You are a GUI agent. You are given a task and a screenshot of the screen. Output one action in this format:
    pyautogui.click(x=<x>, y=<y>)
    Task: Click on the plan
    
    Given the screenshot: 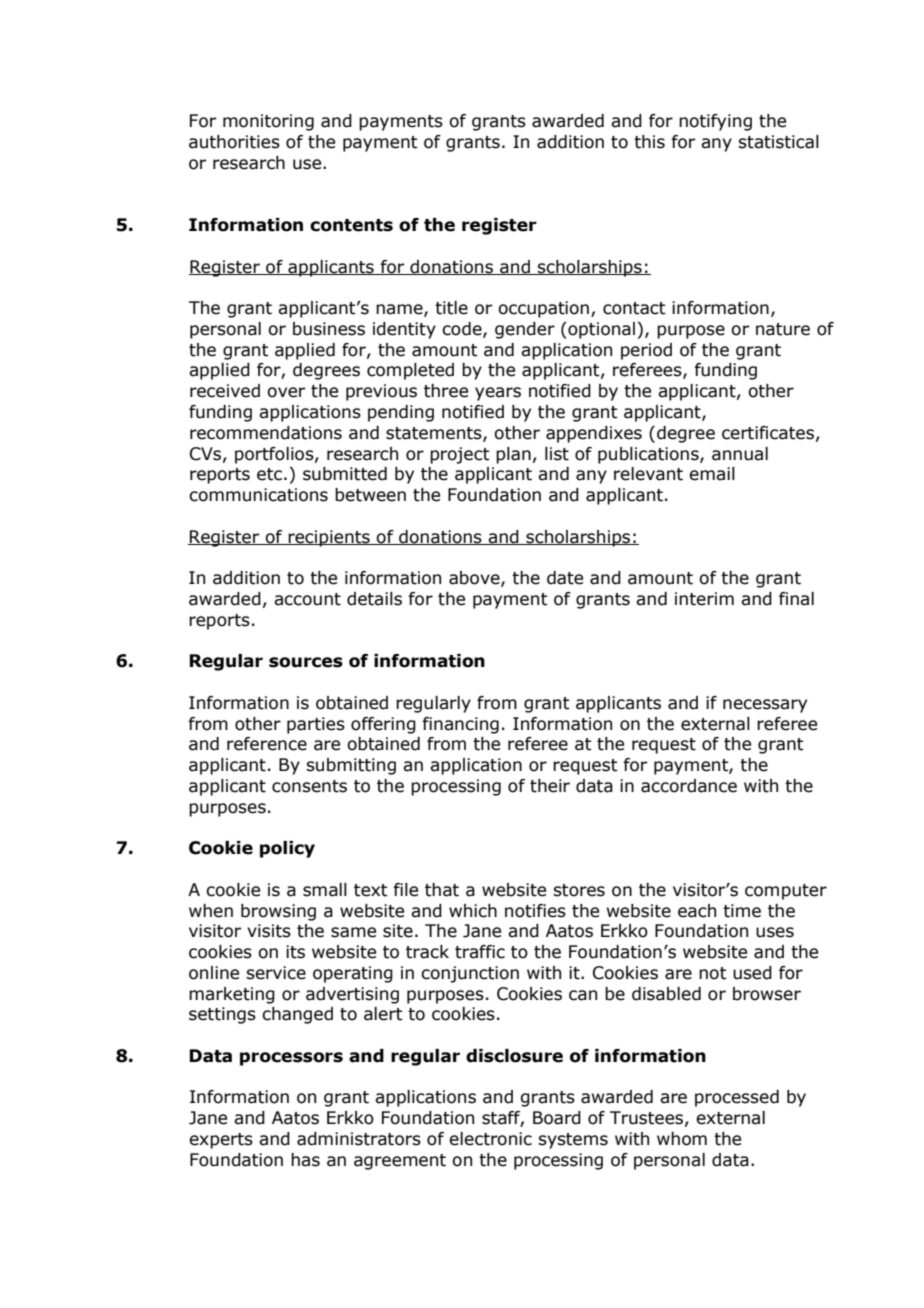 What is the action you would take?
    pyautogui.click(x=513, y=455)
